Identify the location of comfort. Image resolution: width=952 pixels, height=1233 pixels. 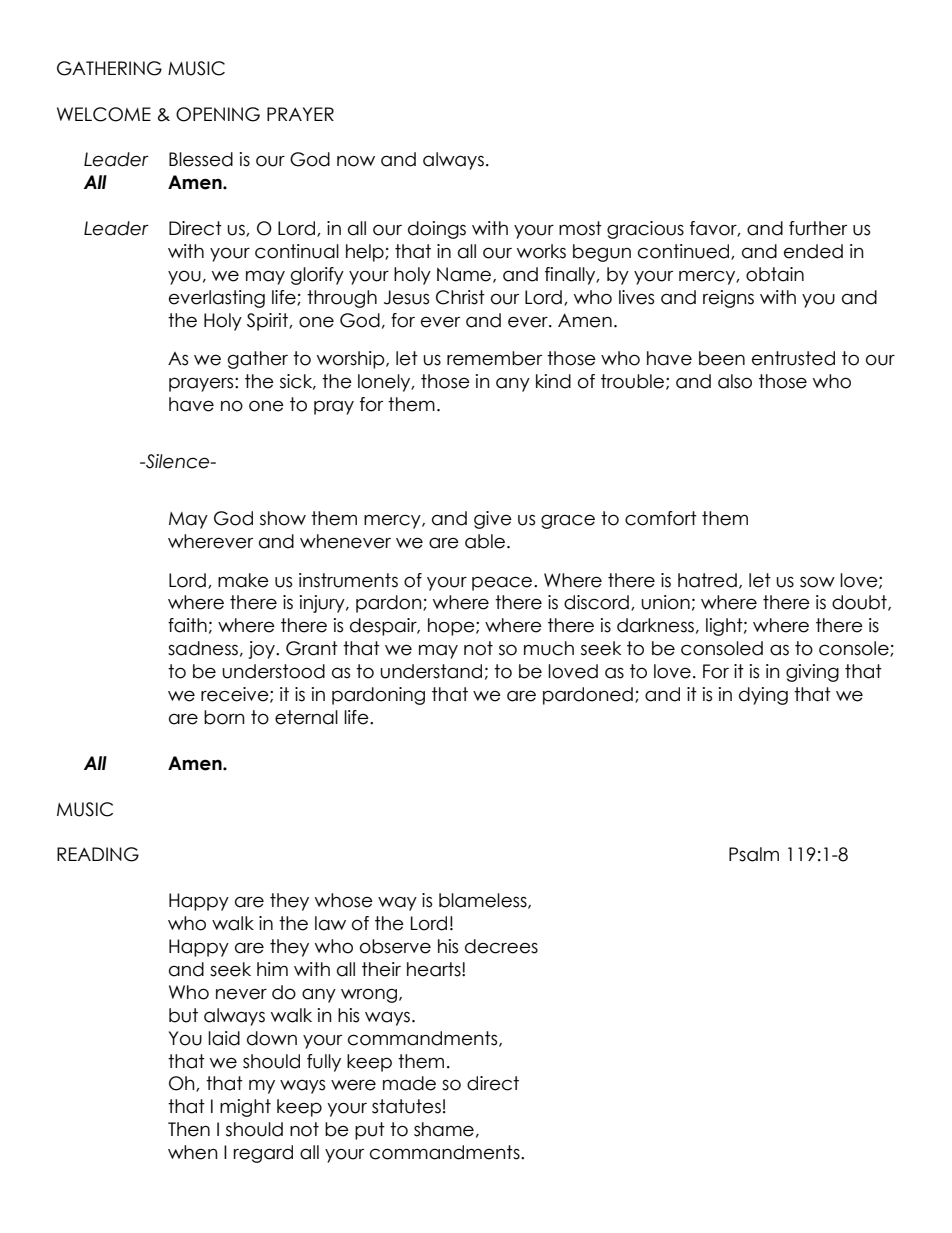
(661, 518).
